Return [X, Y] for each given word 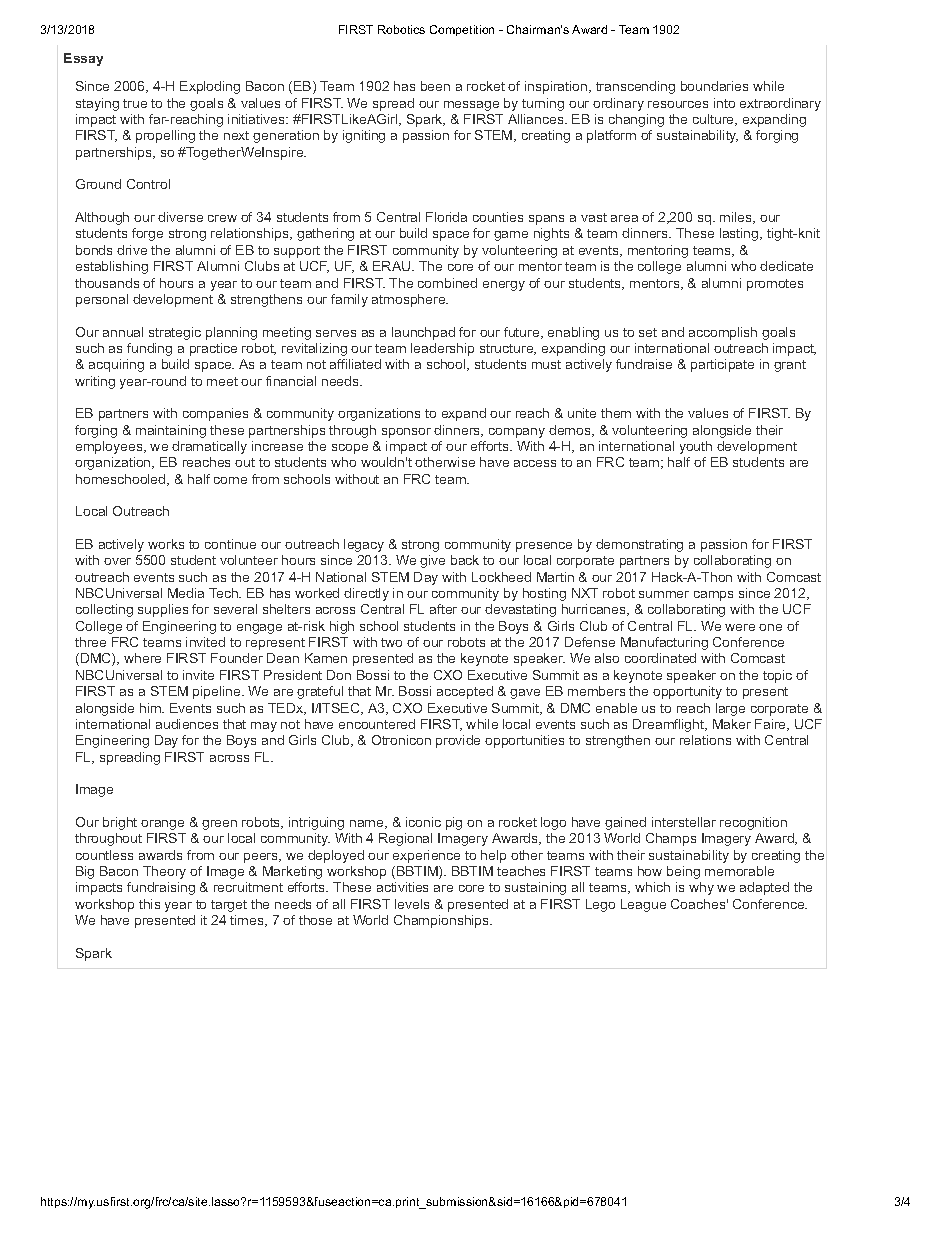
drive [132, 250]
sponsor [406, 433]
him [151, 708]
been [435, 86]
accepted [465, 692]
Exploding [210, 87]
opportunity [687, 692]
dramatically [209, 447]
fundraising [161, 888]
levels [412, 904]
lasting [740, 234]
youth [696, 447]
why [701, 888]
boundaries [714, 86]
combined [447, 283]
